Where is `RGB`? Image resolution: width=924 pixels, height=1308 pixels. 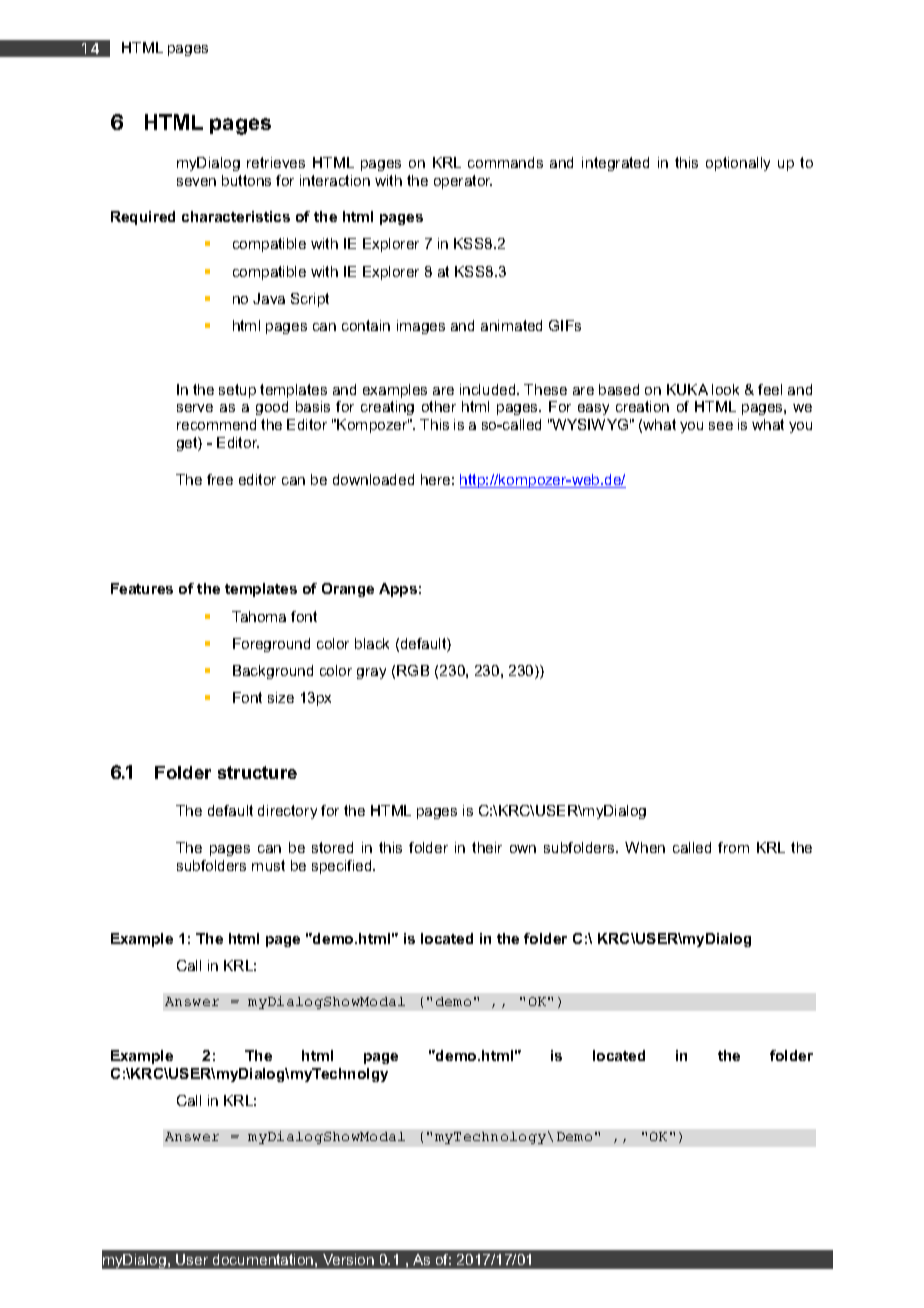
RGB is located at coordinates (413, 670).
